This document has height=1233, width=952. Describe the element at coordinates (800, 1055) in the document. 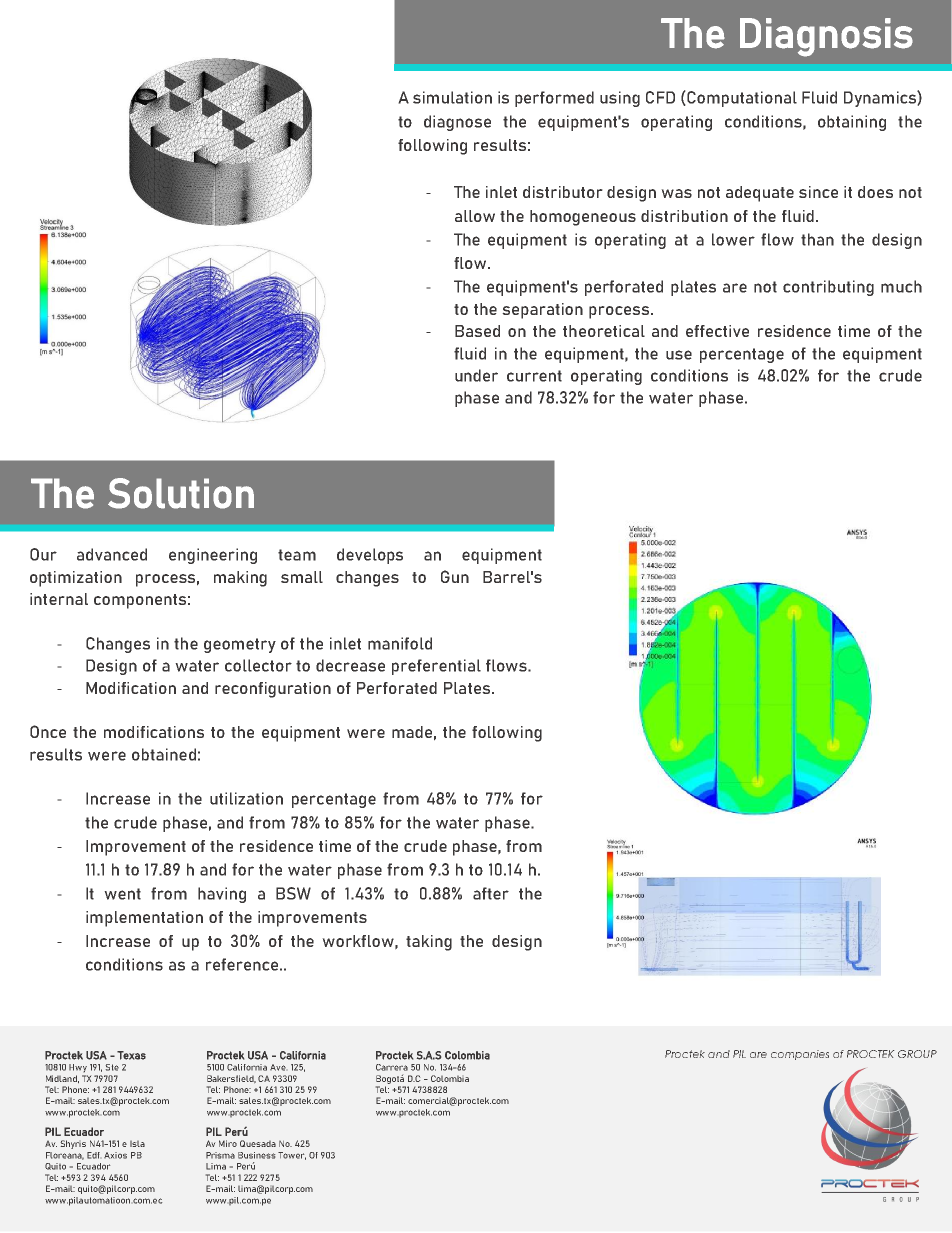

I see `companies` at that location.
